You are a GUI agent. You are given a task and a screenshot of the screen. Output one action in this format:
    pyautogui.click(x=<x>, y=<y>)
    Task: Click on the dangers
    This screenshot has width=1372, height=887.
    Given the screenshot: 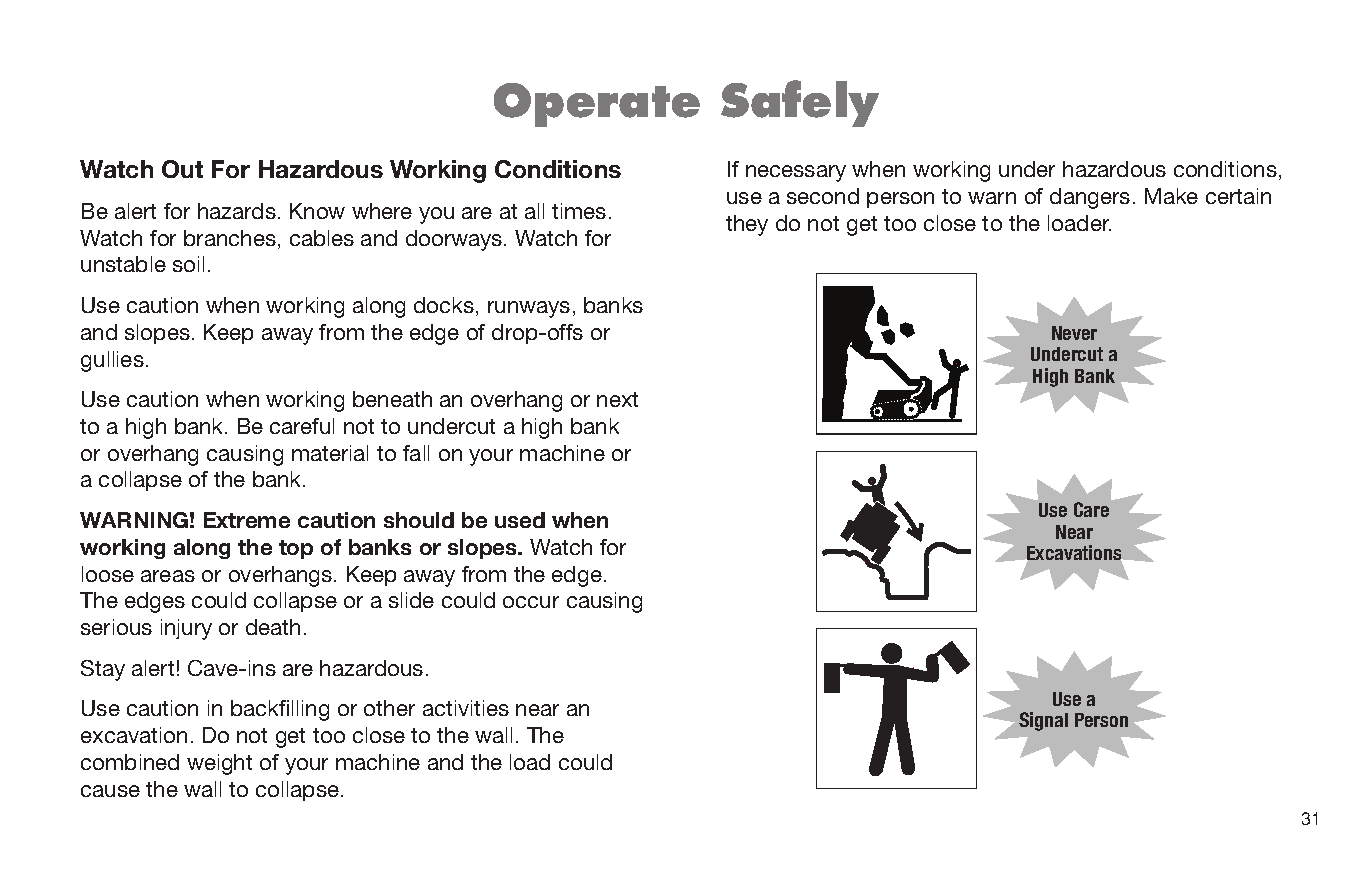 What is the action you would take?
    pyautogui.click(x=1090, y=198)
